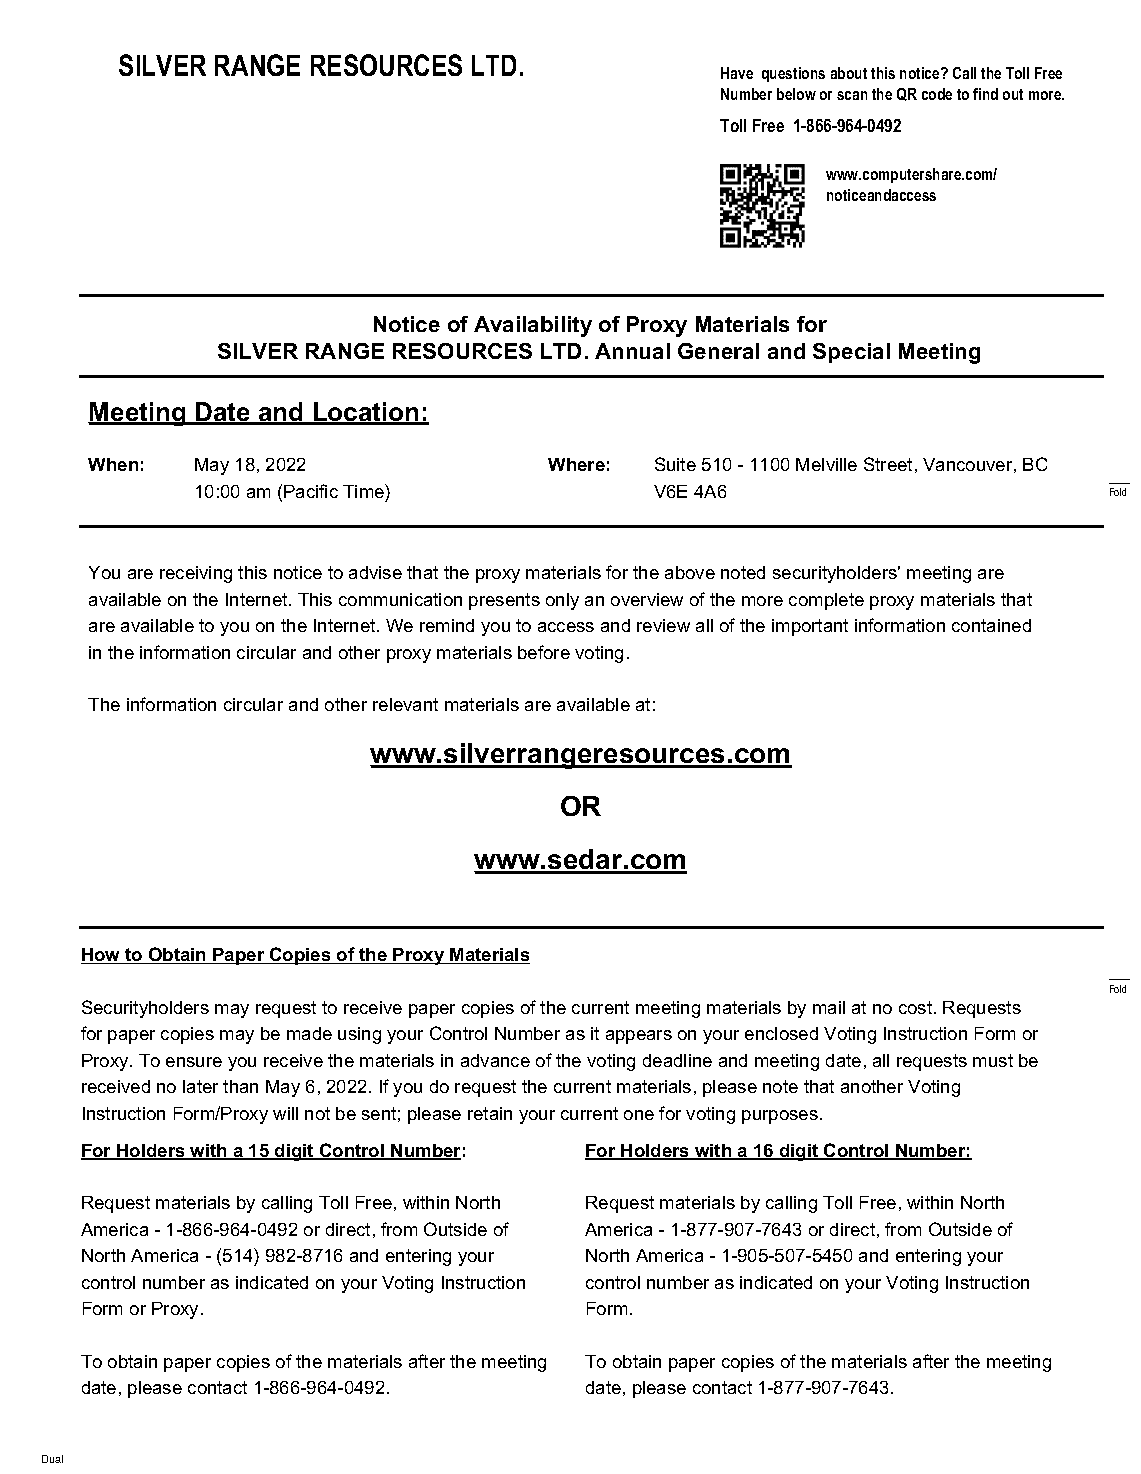 The width and height of the screenshot is (1141, 1474). I want to click on Location, so click(366, 413).
